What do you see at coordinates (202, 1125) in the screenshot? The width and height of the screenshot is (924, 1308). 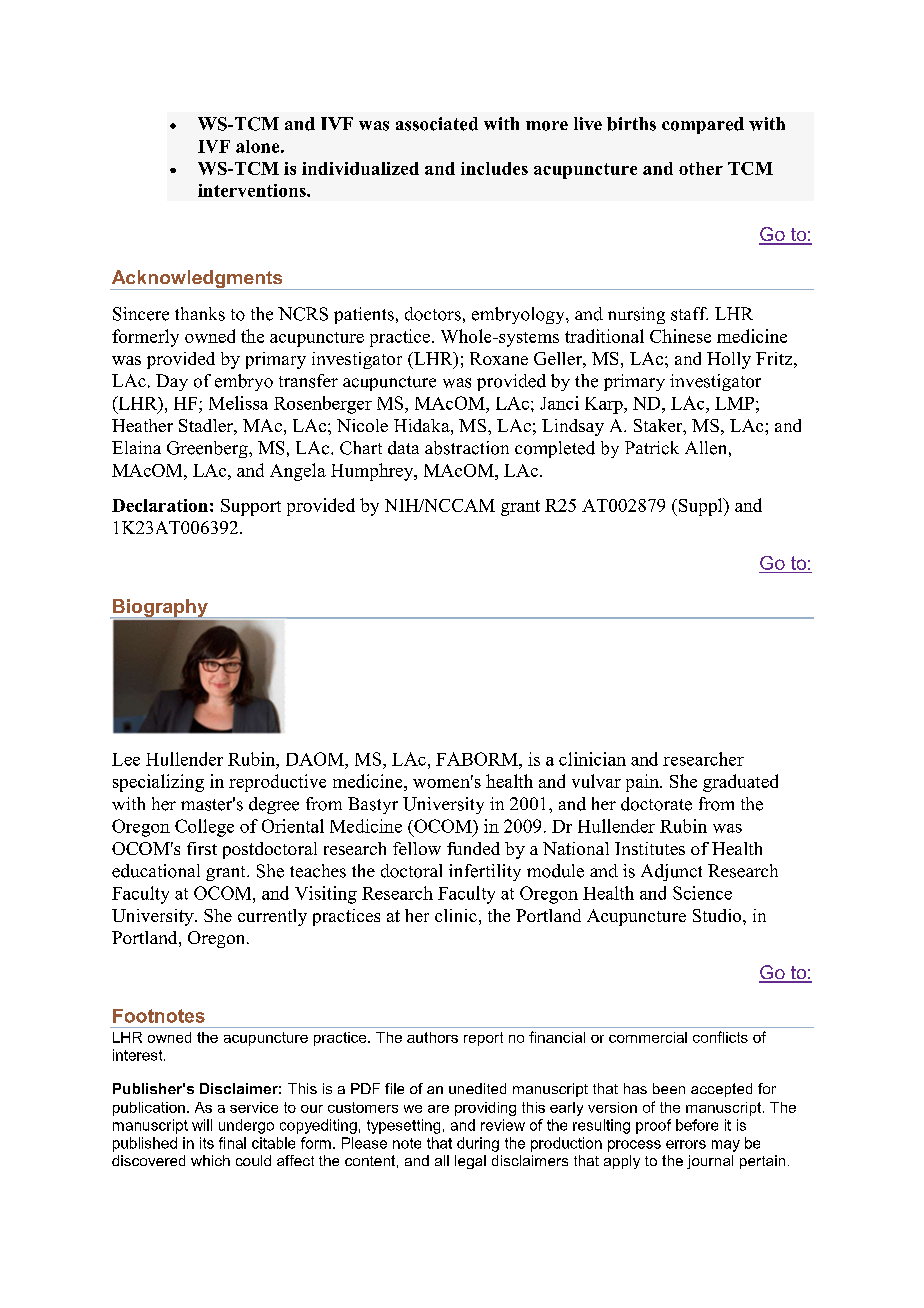 I see `will` at bounding box center [202, 1125].
